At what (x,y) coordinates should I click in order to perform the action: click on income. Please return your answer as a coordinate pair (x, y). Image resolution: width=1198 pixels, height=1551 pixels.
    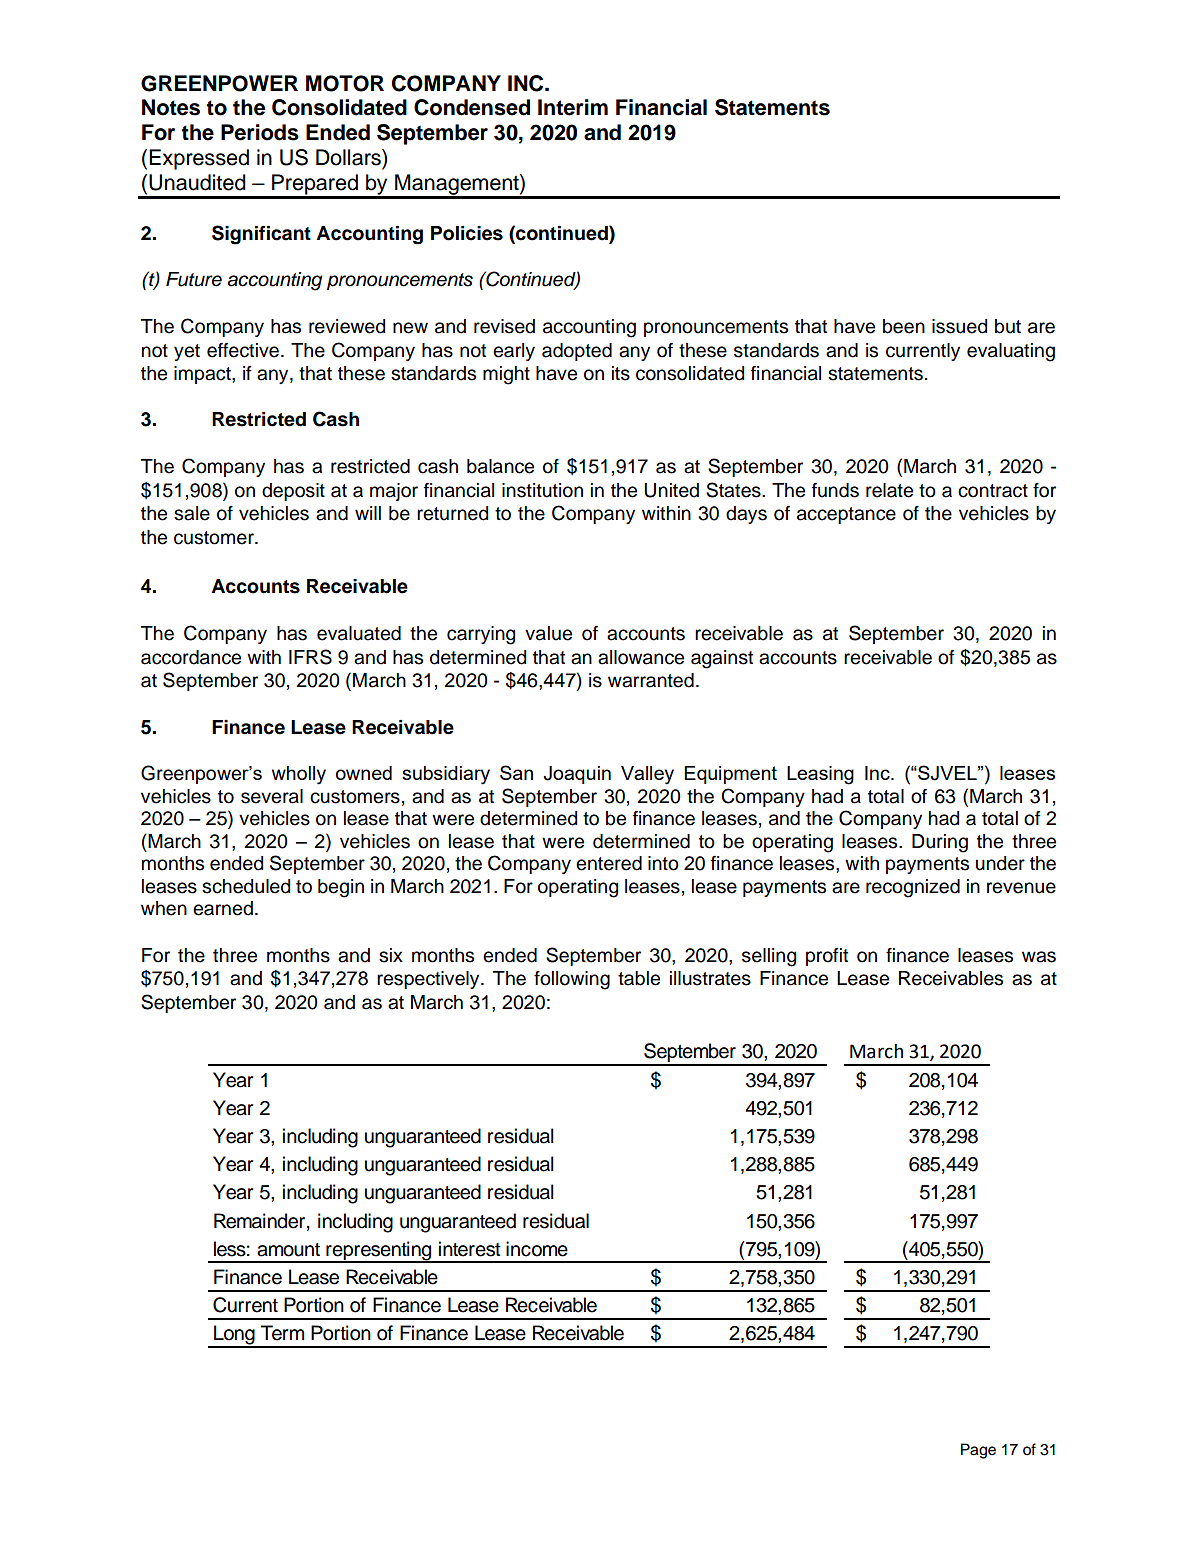
    Looking at the image, I should click on (537, 1249).
